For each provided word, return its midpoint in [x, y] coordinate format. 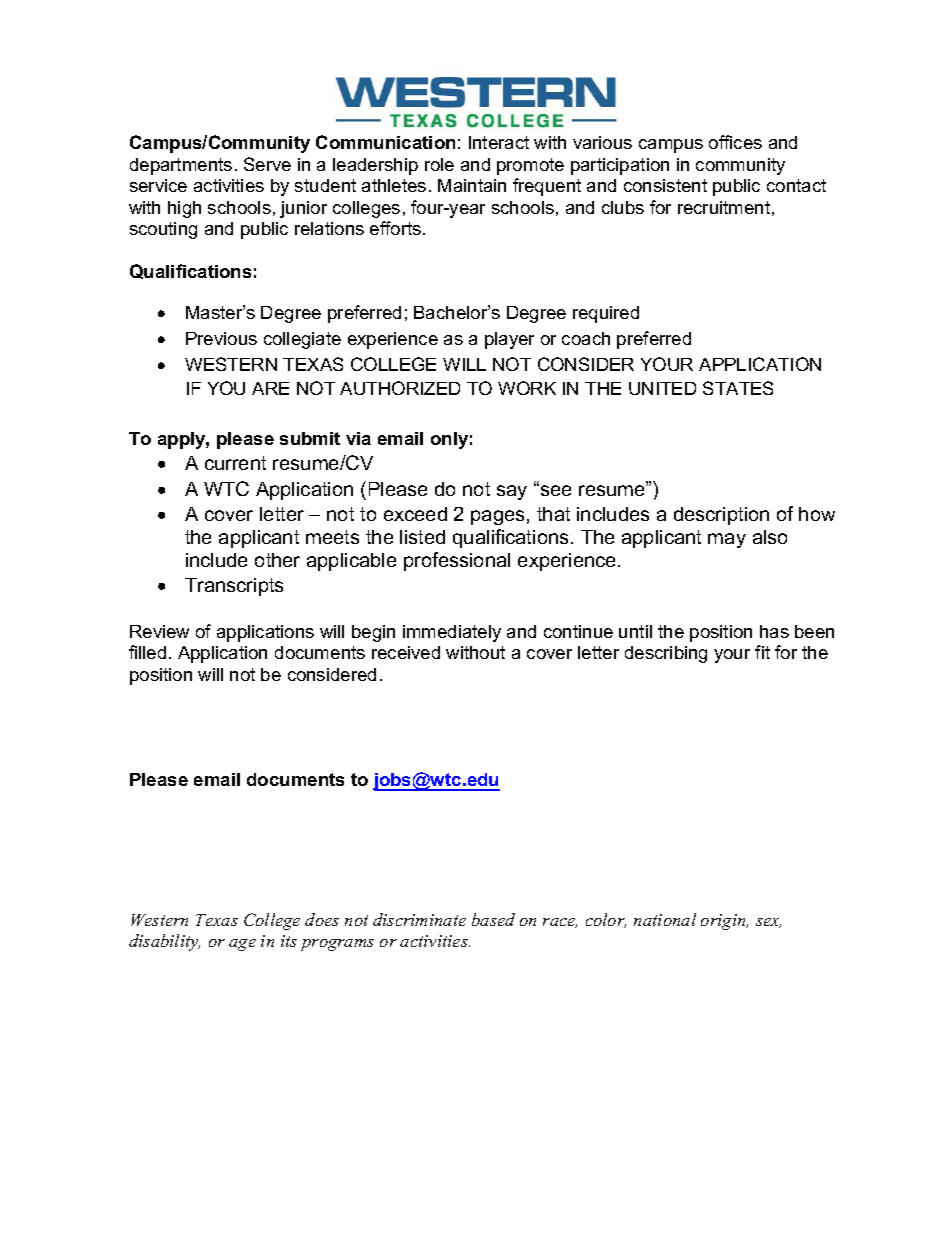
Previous [221, 338]
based [493, 919]
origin [724, 922]
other [277, 560]
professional [457, 561]
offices [735, 142]
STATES [738, 388]
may [727, 540]
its [289, 941]
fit [762, 652]
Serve [267, 164]
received [406, 652]
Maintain [472, 185]
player [509, 340]
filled [147, 652]
